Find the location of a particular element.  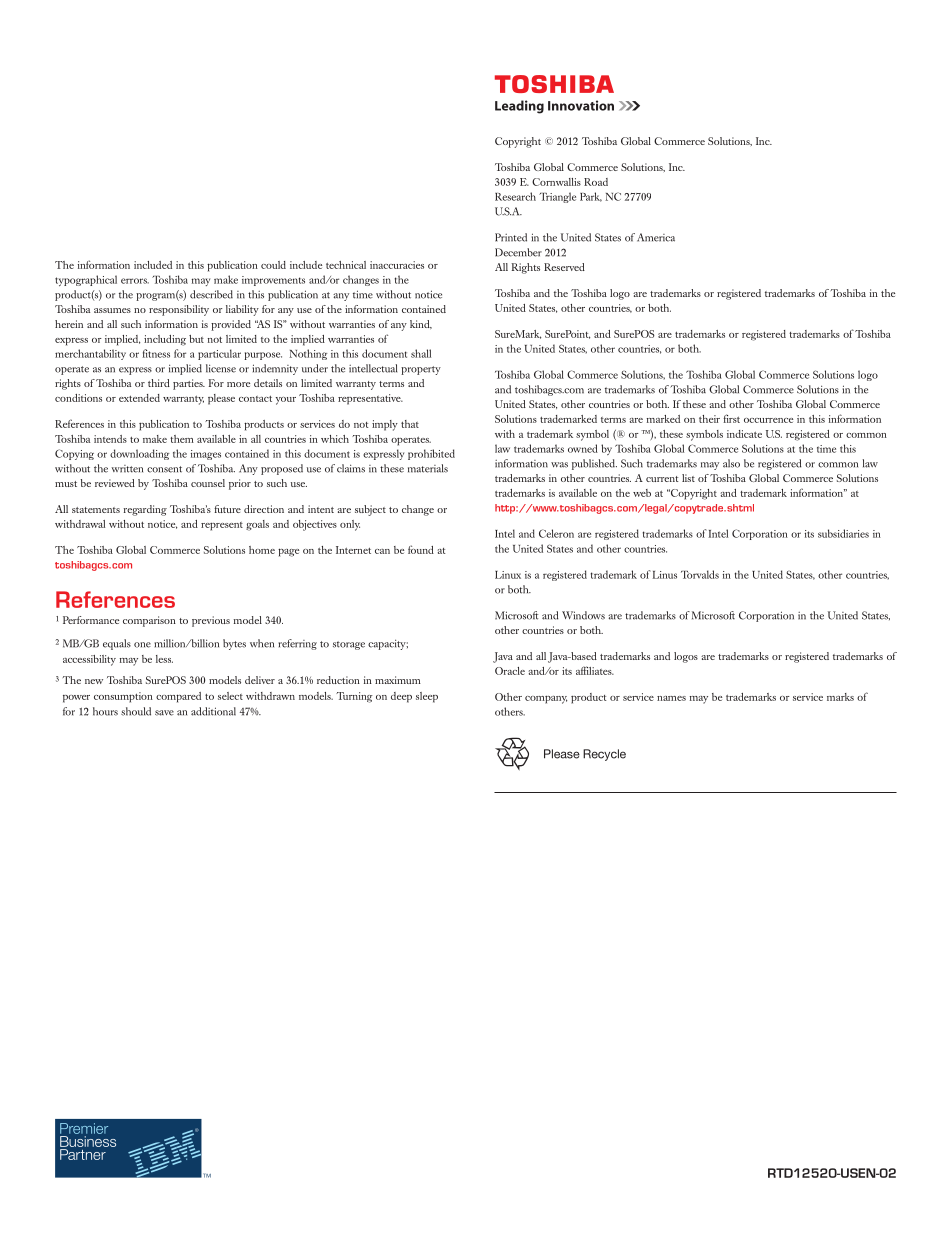

materials is located at coordinates (428, 468).
